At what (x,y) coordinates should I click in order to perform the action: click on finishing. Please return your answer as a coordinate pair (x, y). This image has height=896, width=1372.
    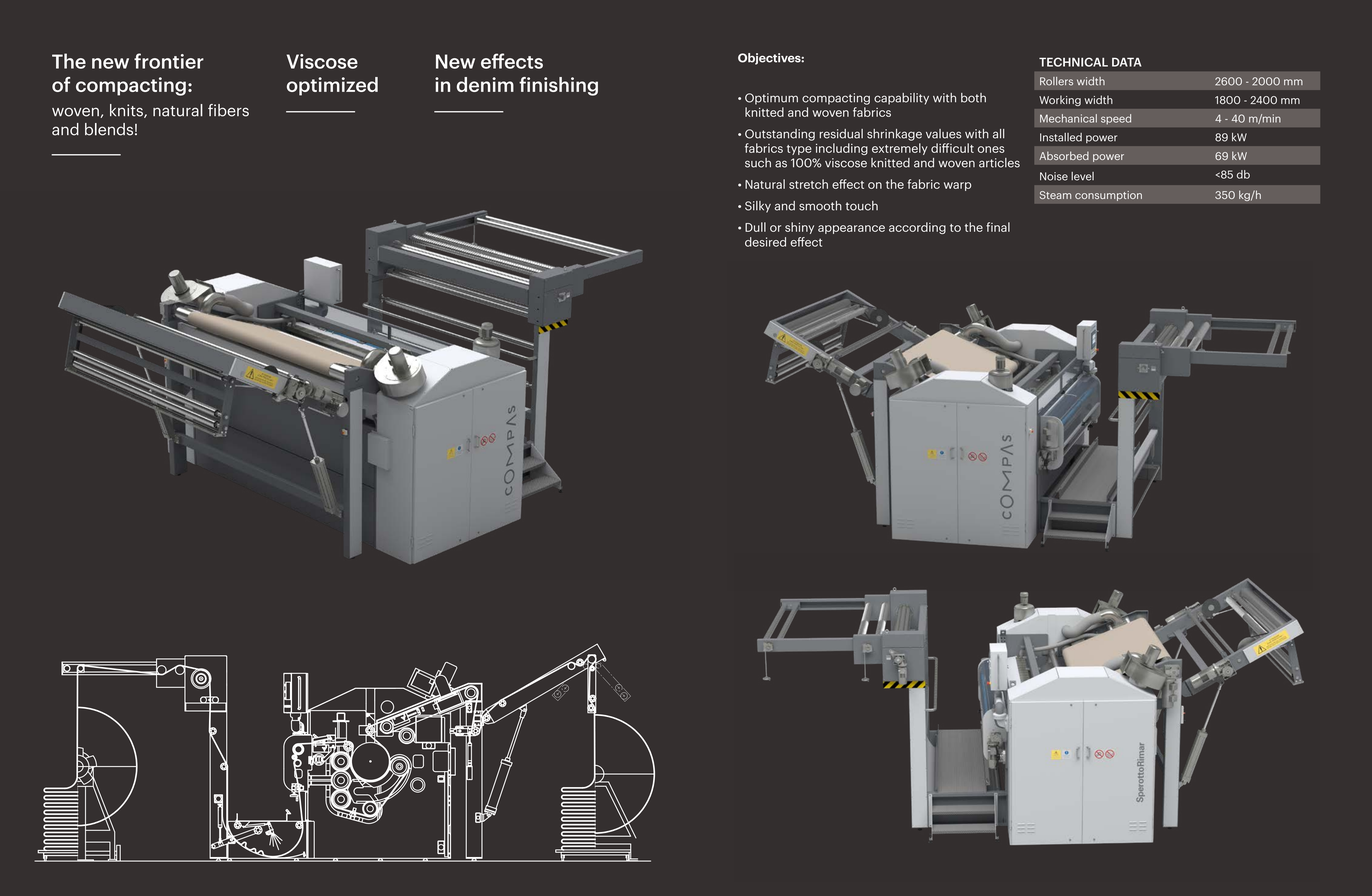
    Looking at the image, I should click on (558, 86).
